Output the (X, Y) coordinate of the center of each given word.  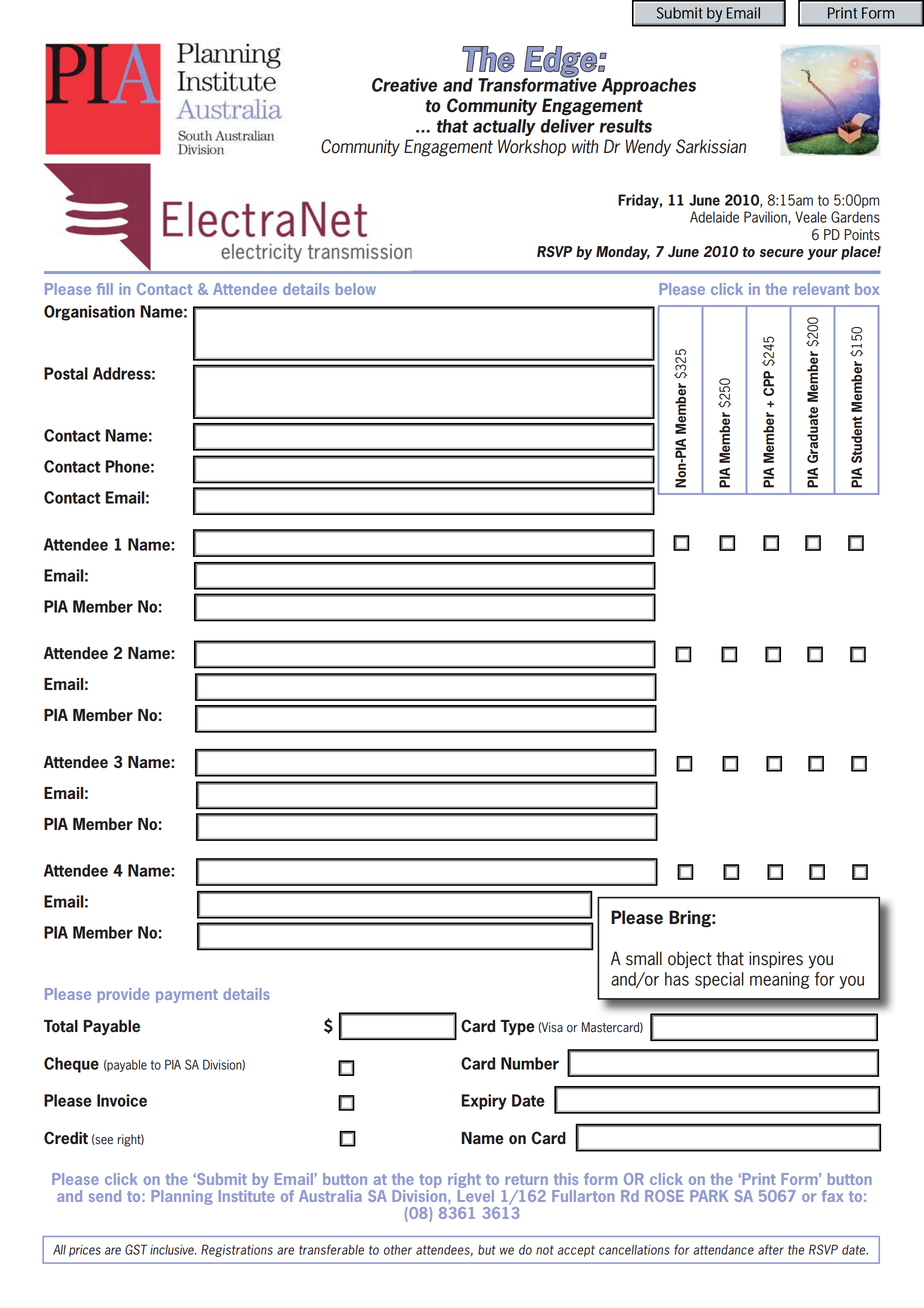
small (644, 958)
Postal (66, 373)
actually (504, 127)
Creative (404, 85)
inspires (776, 959)
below (356, 289)
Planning (182, 1197)
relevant (821, 289)
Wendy (648, 148)
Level (476, 1196)
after (771, 1249)
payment (187, 996)
